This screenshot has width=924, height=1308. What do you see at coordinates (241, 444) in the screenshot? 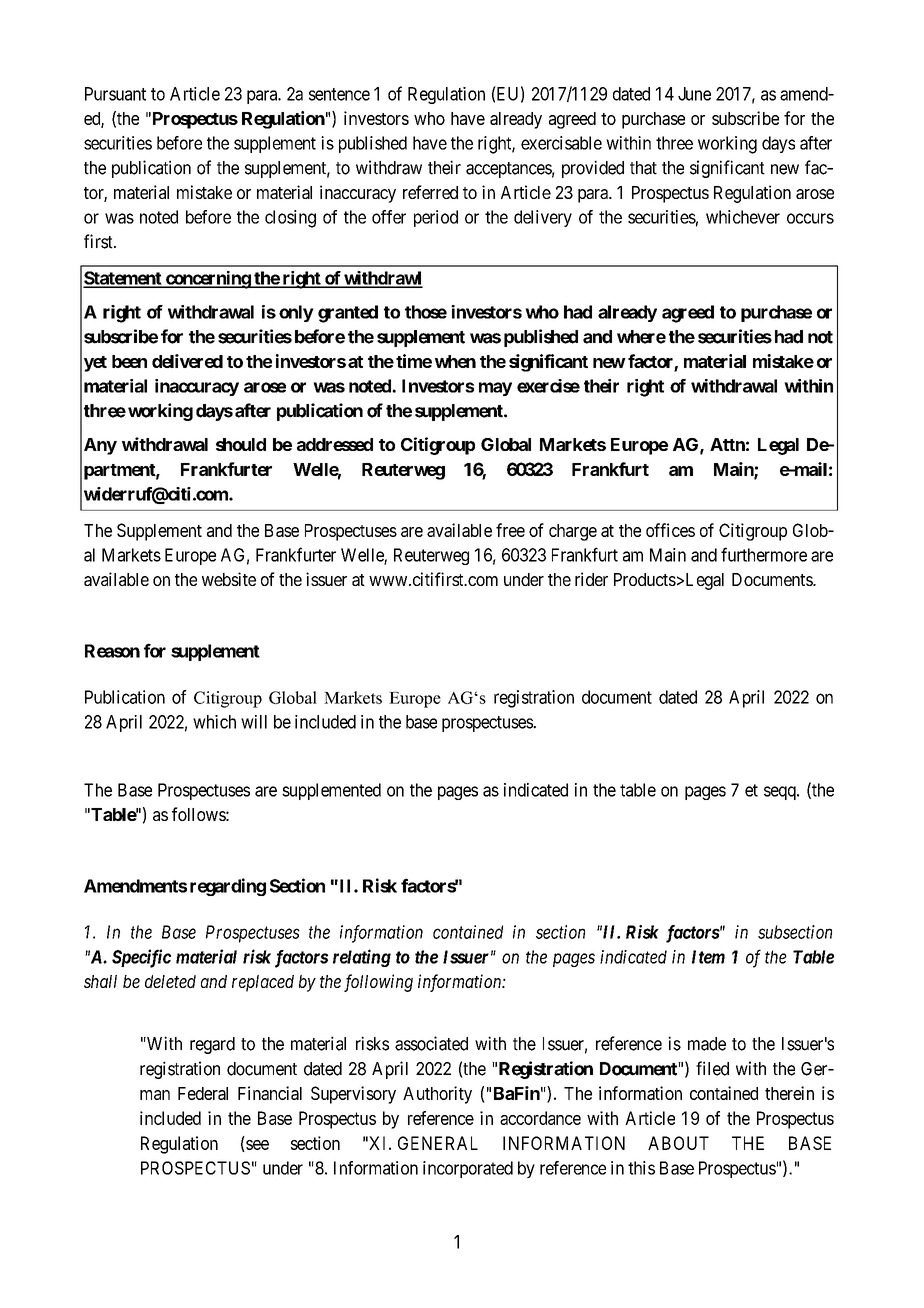
I see `should` at bounding box center [241, 444].
